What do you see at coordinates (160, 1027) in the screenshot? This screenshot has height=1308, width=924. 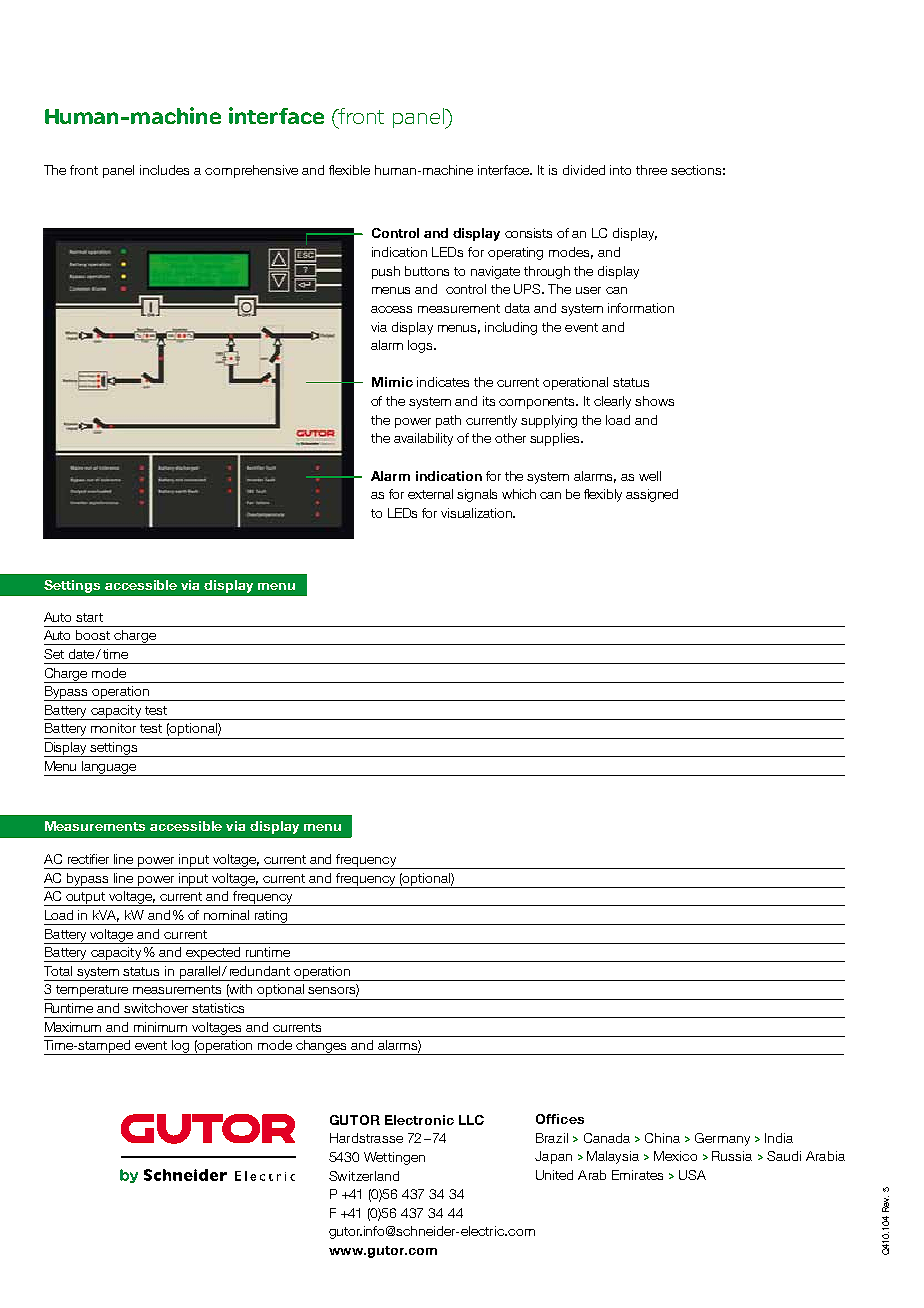 I see `minimum` at bounding box center [160, 1027].
